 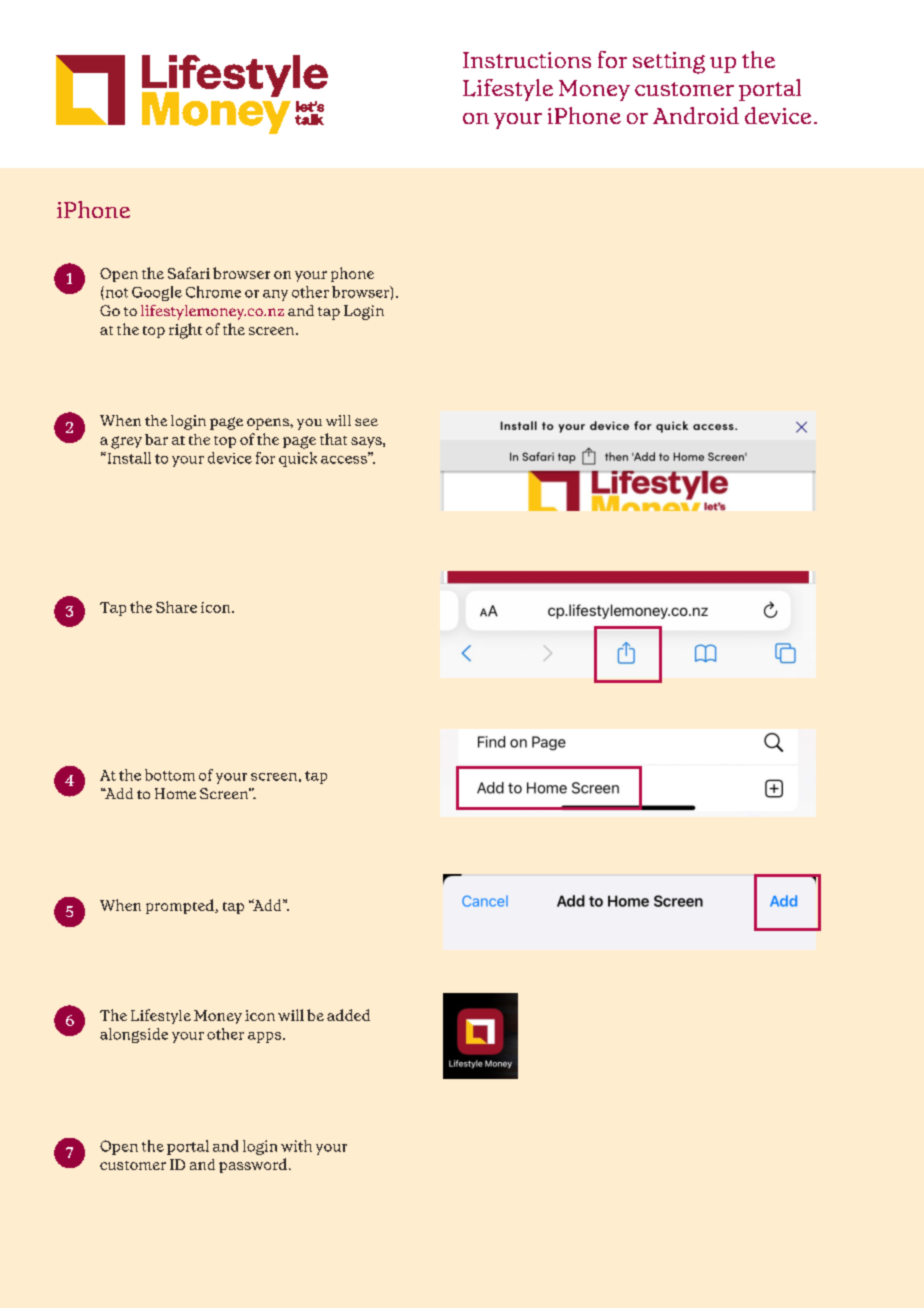 What do you see at coordinates (176, 607) in the screenshot?
I see `Share` at bounding box center [176, 607].
